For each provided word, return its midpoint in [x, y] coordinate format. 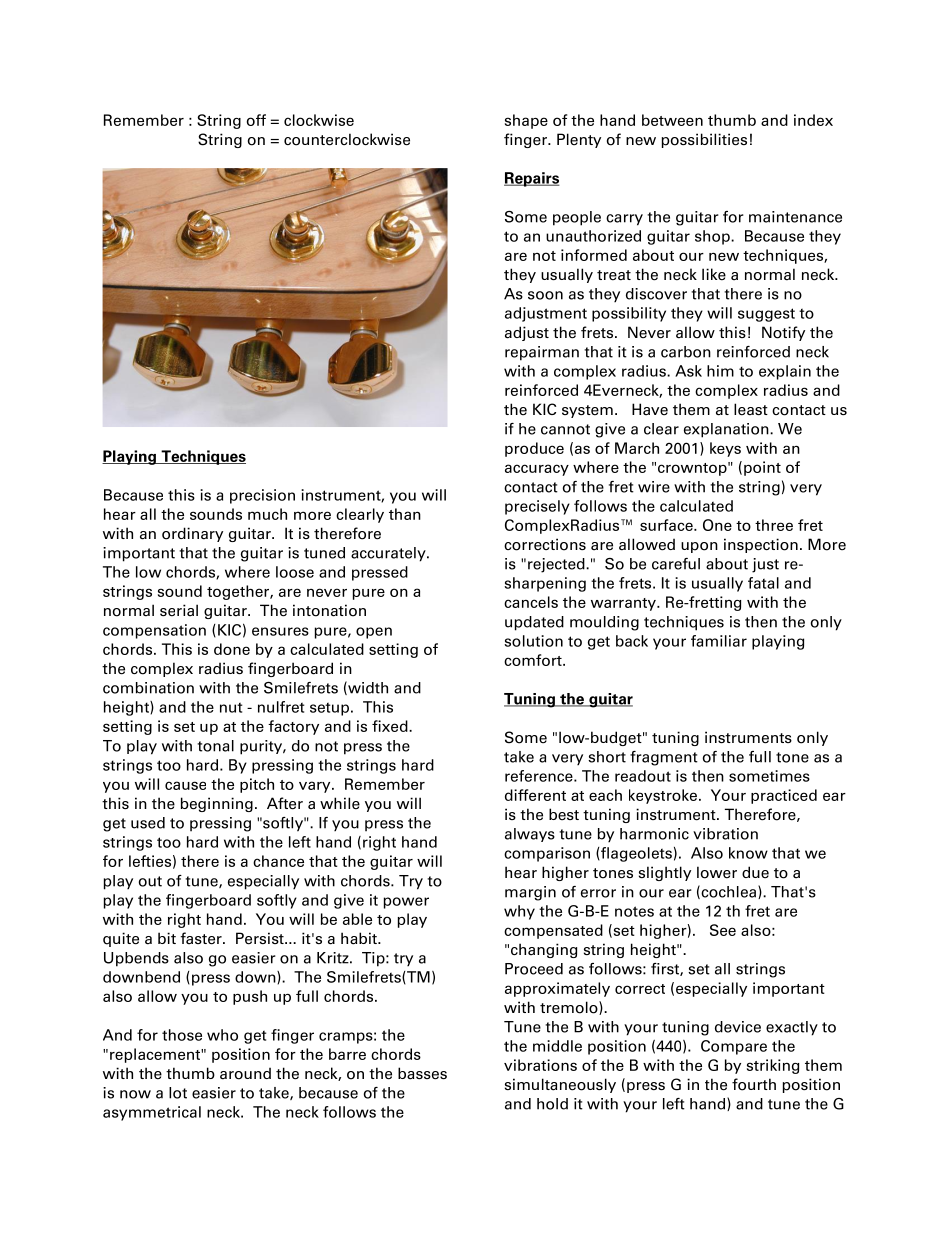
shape [526, 121]
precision [262, 496]
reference [540, 776]
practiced [784, 796]
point [762, 468]
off [256, 120]
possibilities [704, 140]
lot [178, 1093]
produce [534, 449]
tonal [215, 746]
